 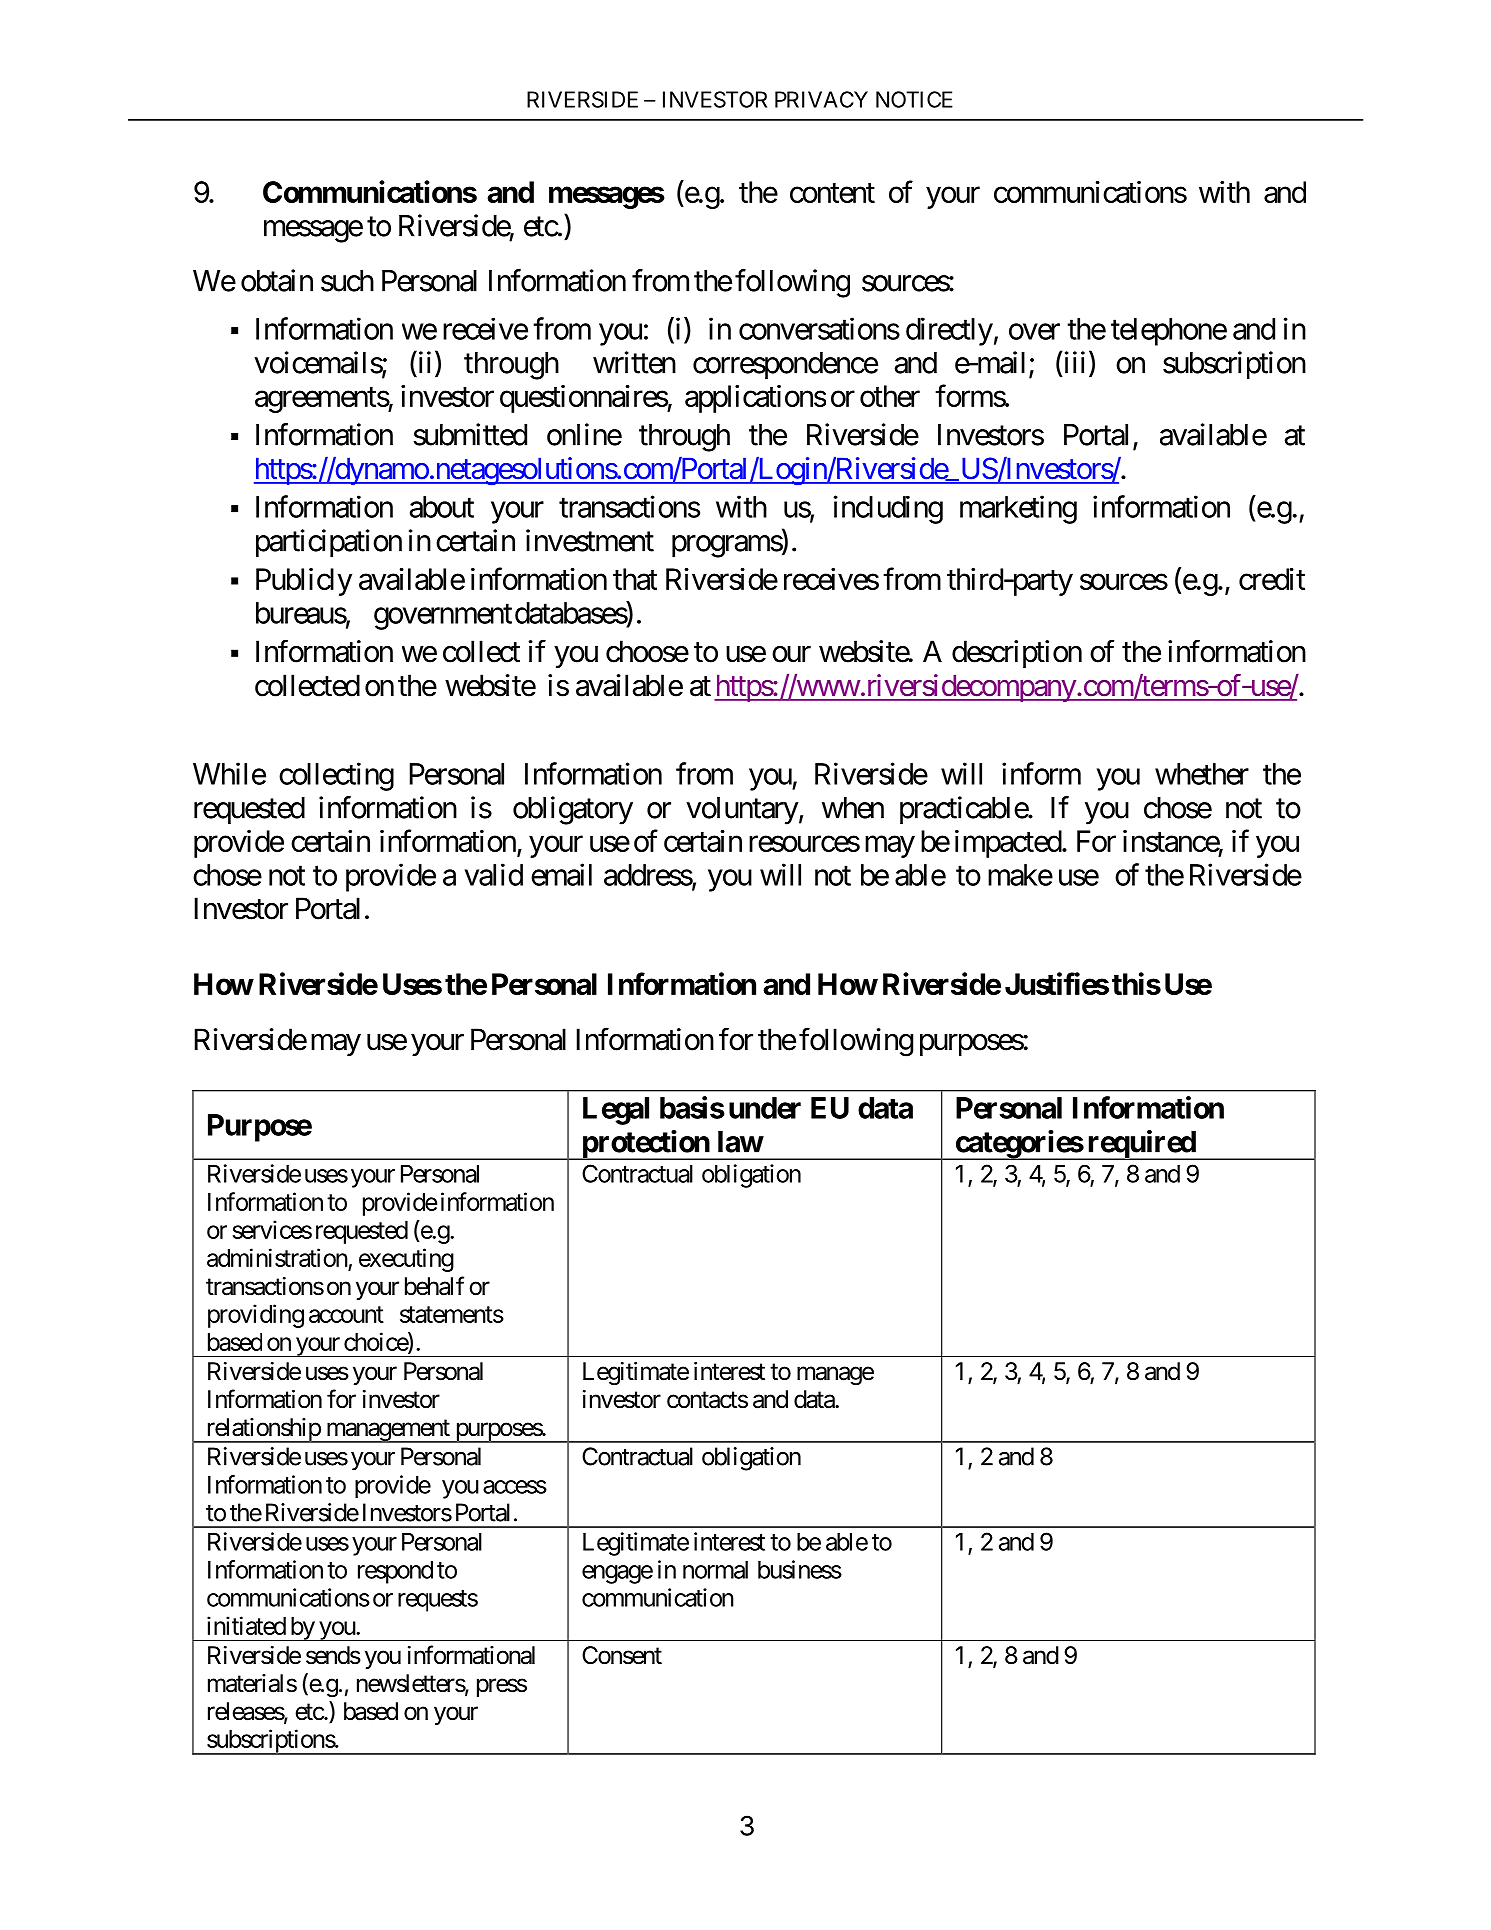 What do you see at coordinates (246, 1625) in the screenshot?
I see `initiated` at bounding box center [246, 1625].
